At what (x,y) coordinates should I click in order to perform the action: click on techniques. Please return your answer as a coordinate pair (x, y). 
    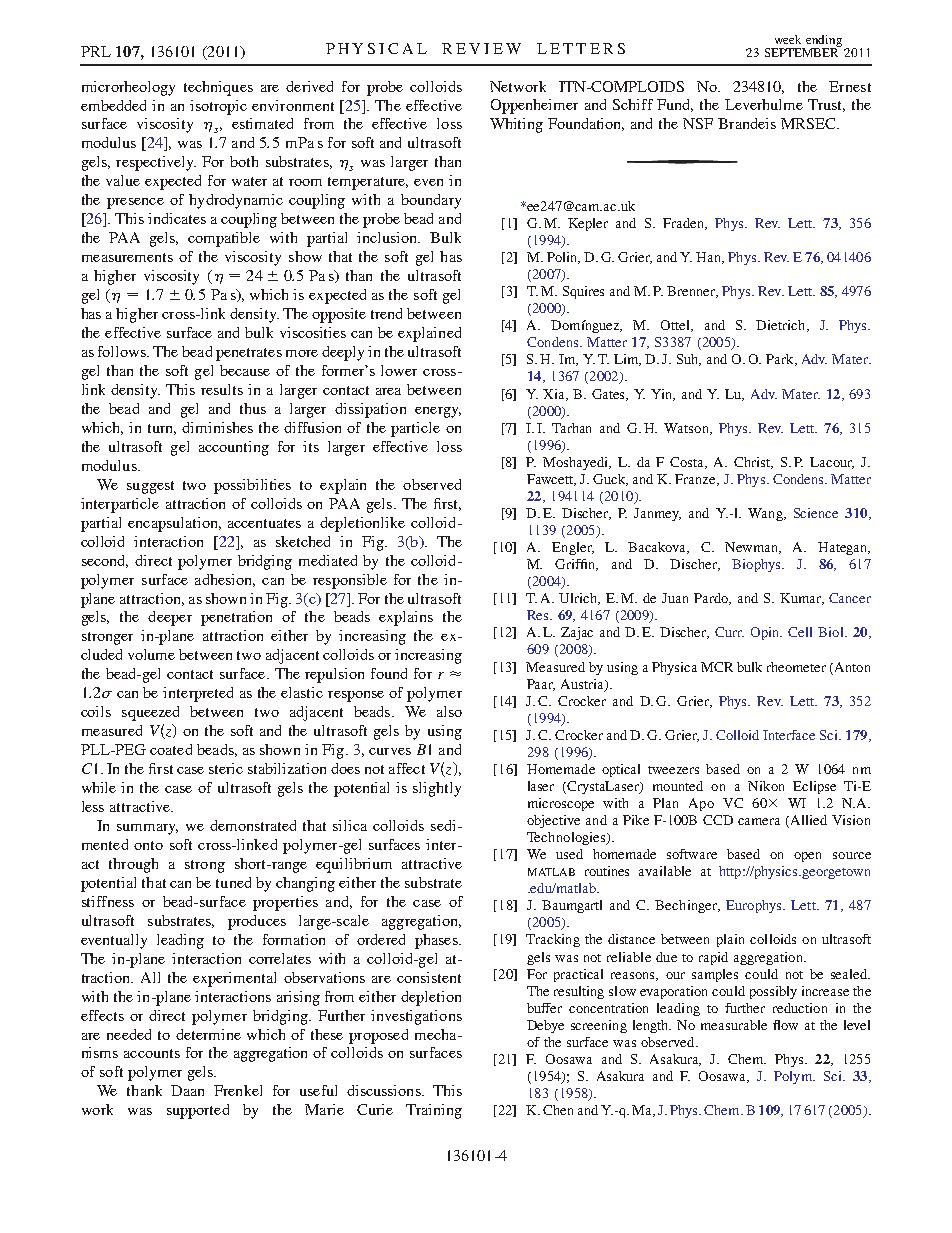
    Looking at the image, I should click on (218, 88).
